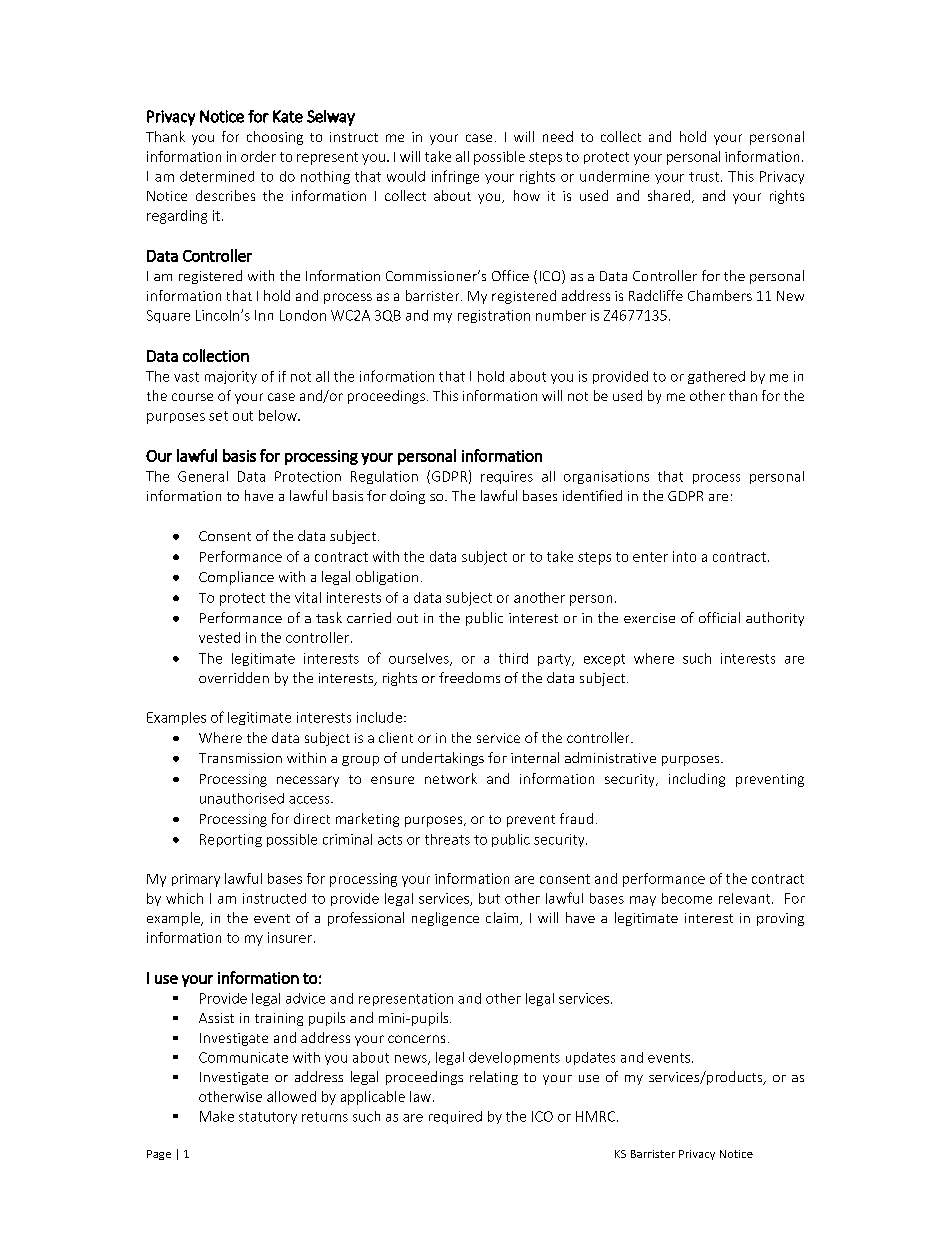 Image resolution: width=952 pixels, height=1233 pixels. I want to click on required, so click(455, 1117).
